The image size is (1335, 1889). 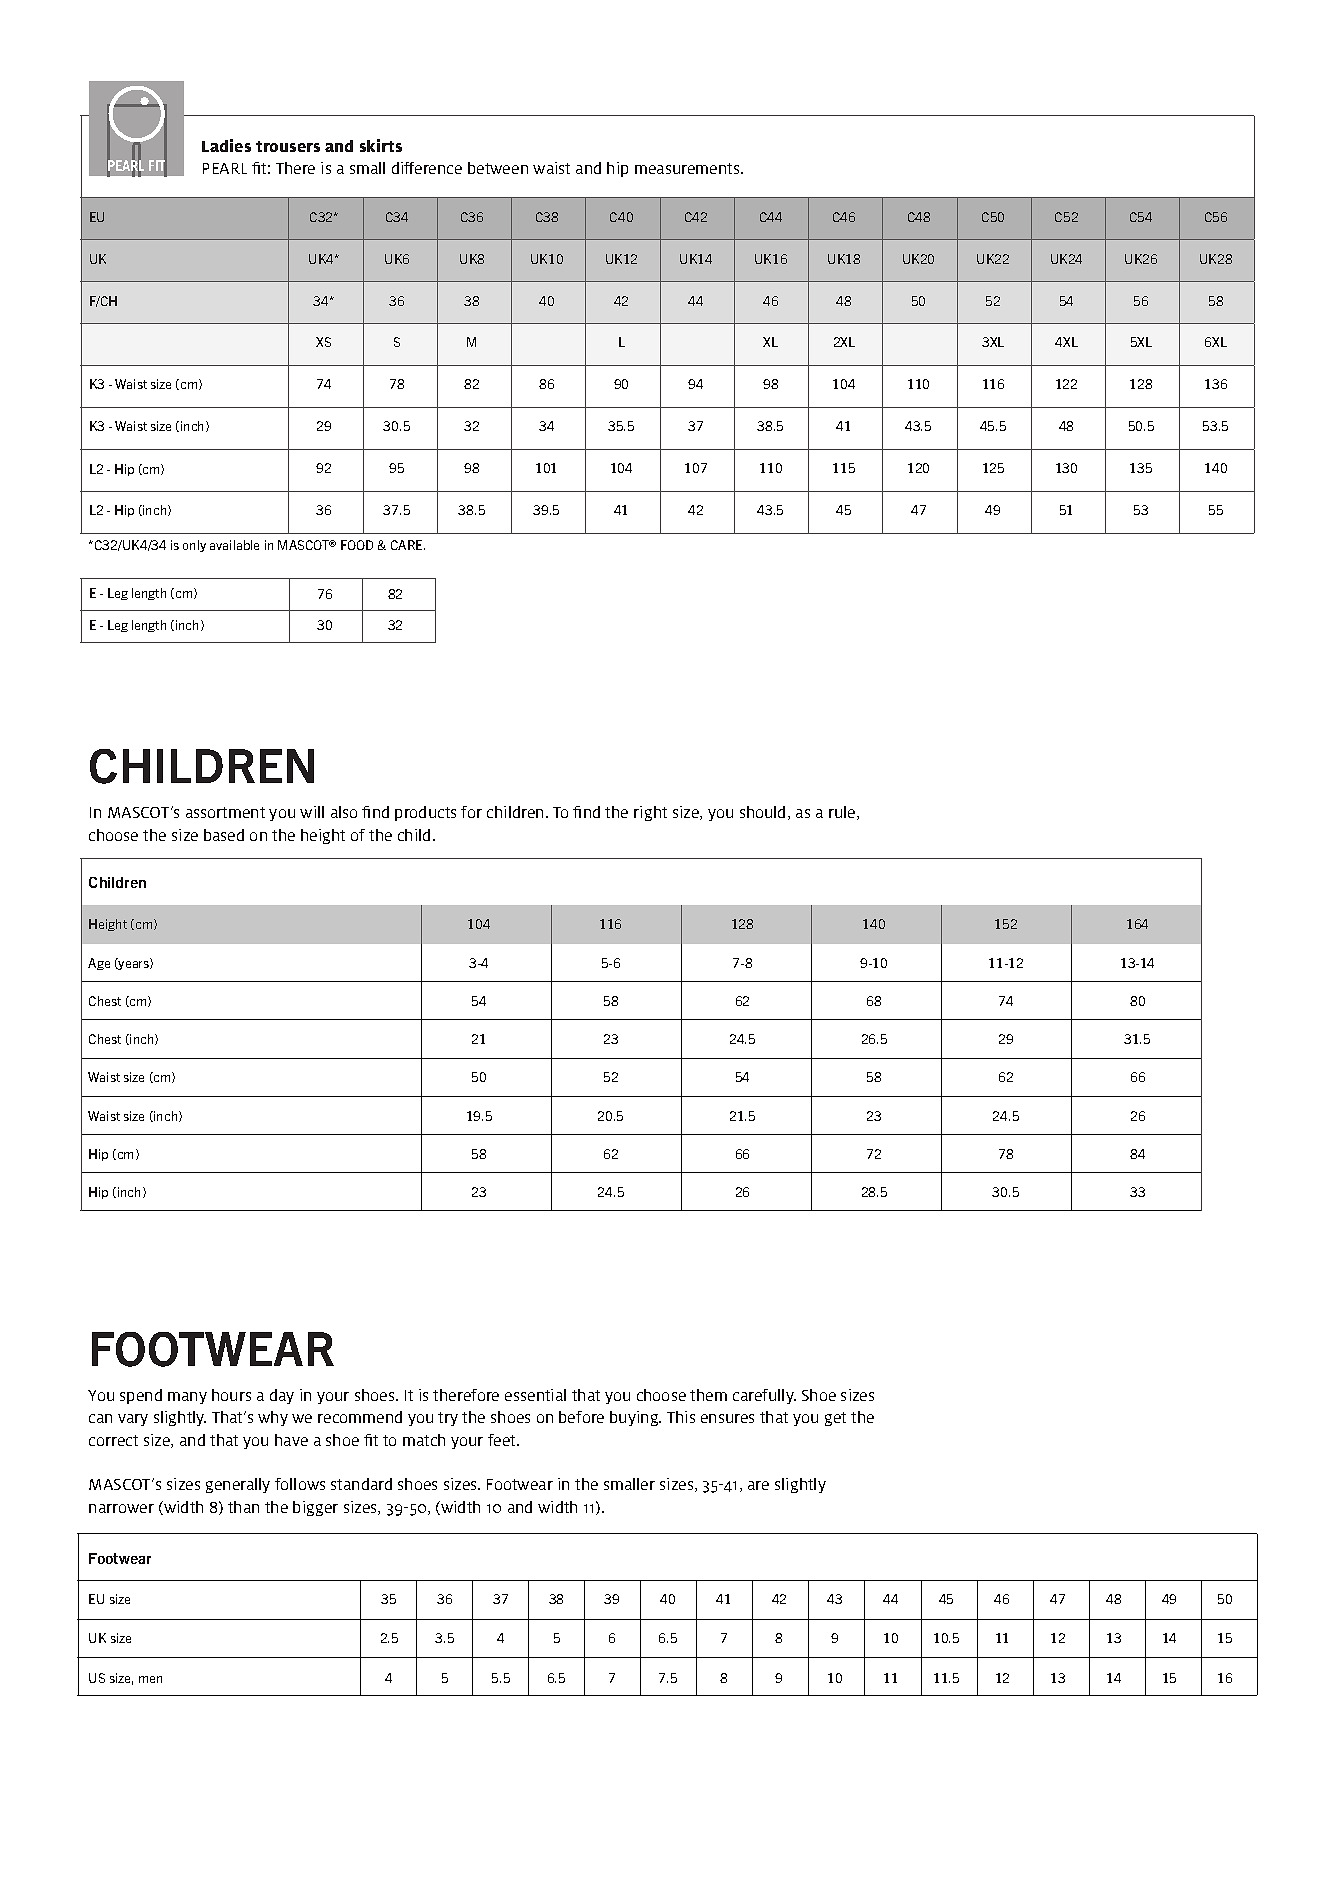 What do you see at coordinates (843, 813) in the image?
I see `rule` at bounding box center [843, 813].
